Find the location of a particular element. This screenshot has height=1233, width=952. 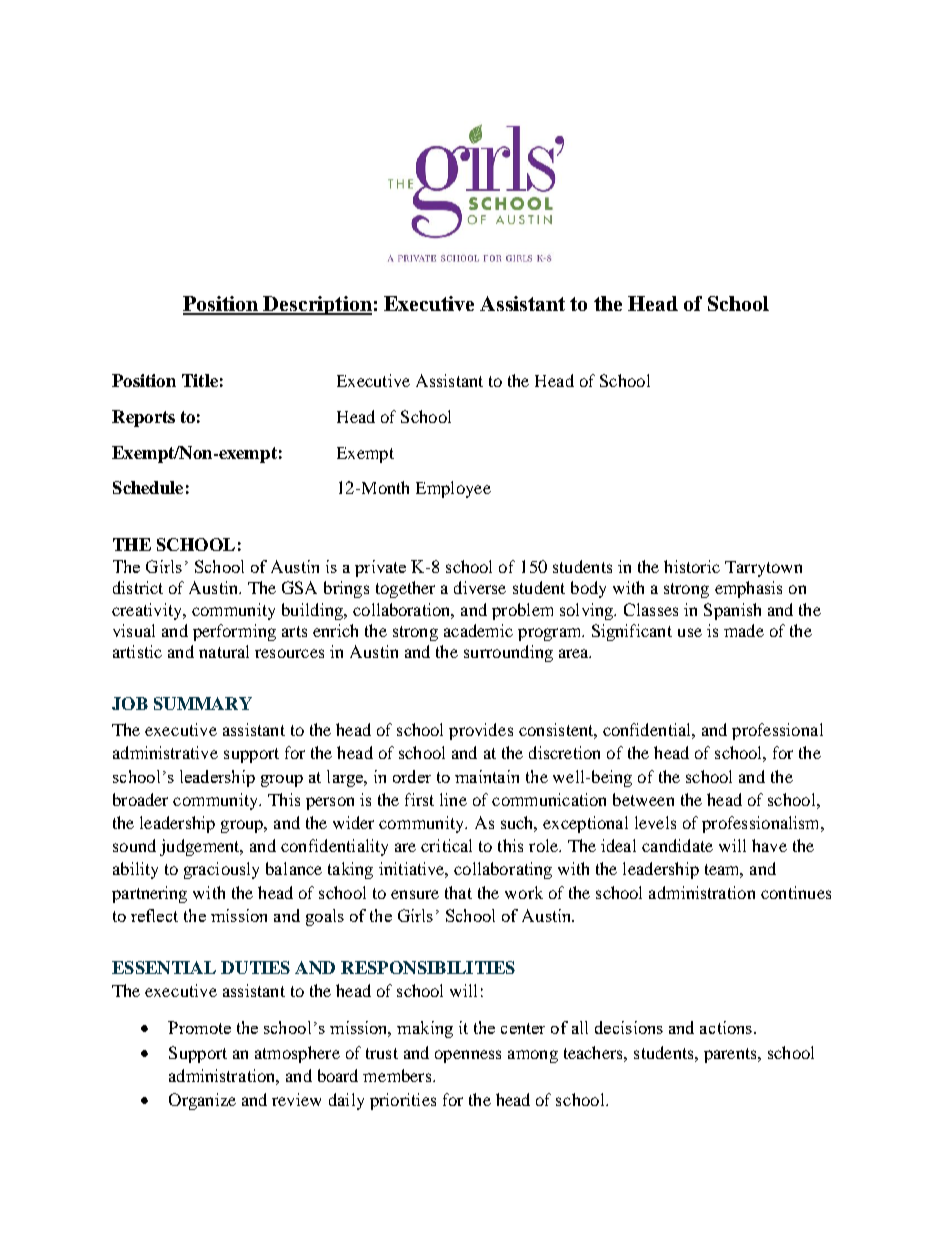

Schedule is located at coordinates (148, 487).
